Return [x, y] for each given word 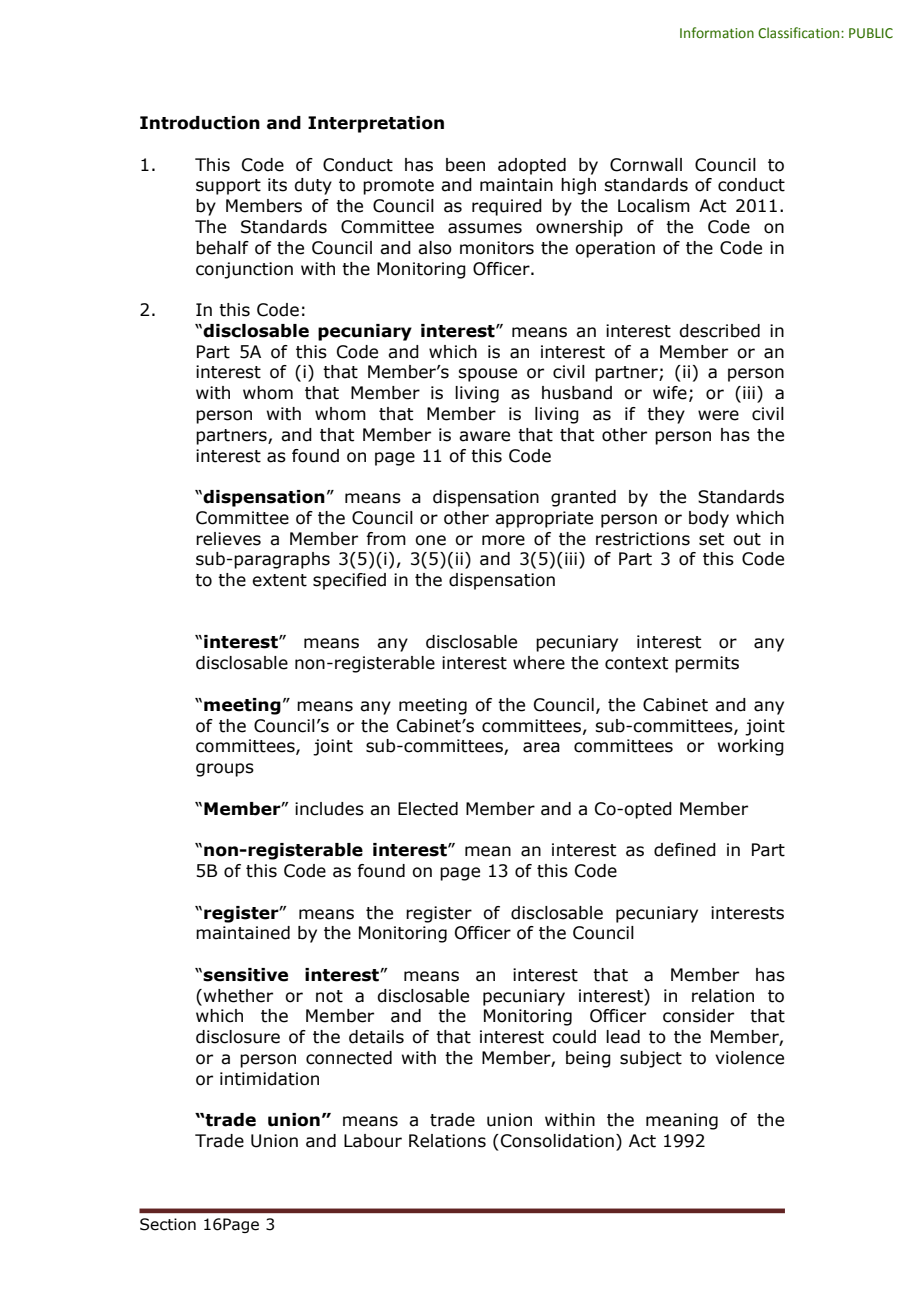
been [465, 165]
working [751, 747]
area [541, 747]
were [718, 415]
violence [749, 1058]
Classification [800, 32]
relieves [228, 539]
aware [484, 436]
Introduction [200, 123]
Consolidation [557, 1141]
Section [168, 1224]
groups [225, 770]
